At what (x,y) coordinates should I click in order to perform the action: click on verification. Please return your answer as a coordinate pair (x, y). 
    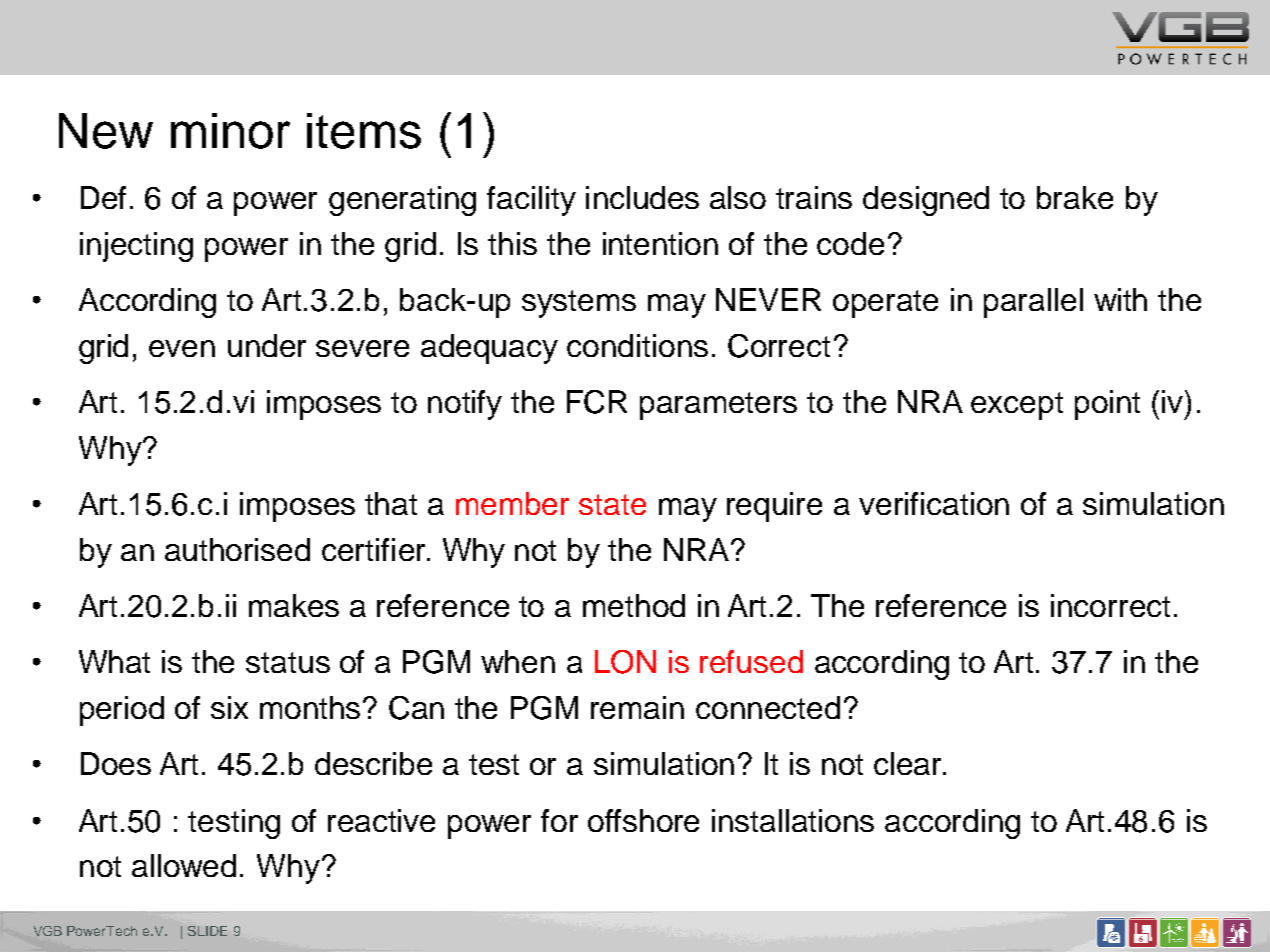
    Looking at the image, I should click on (934, 503).
